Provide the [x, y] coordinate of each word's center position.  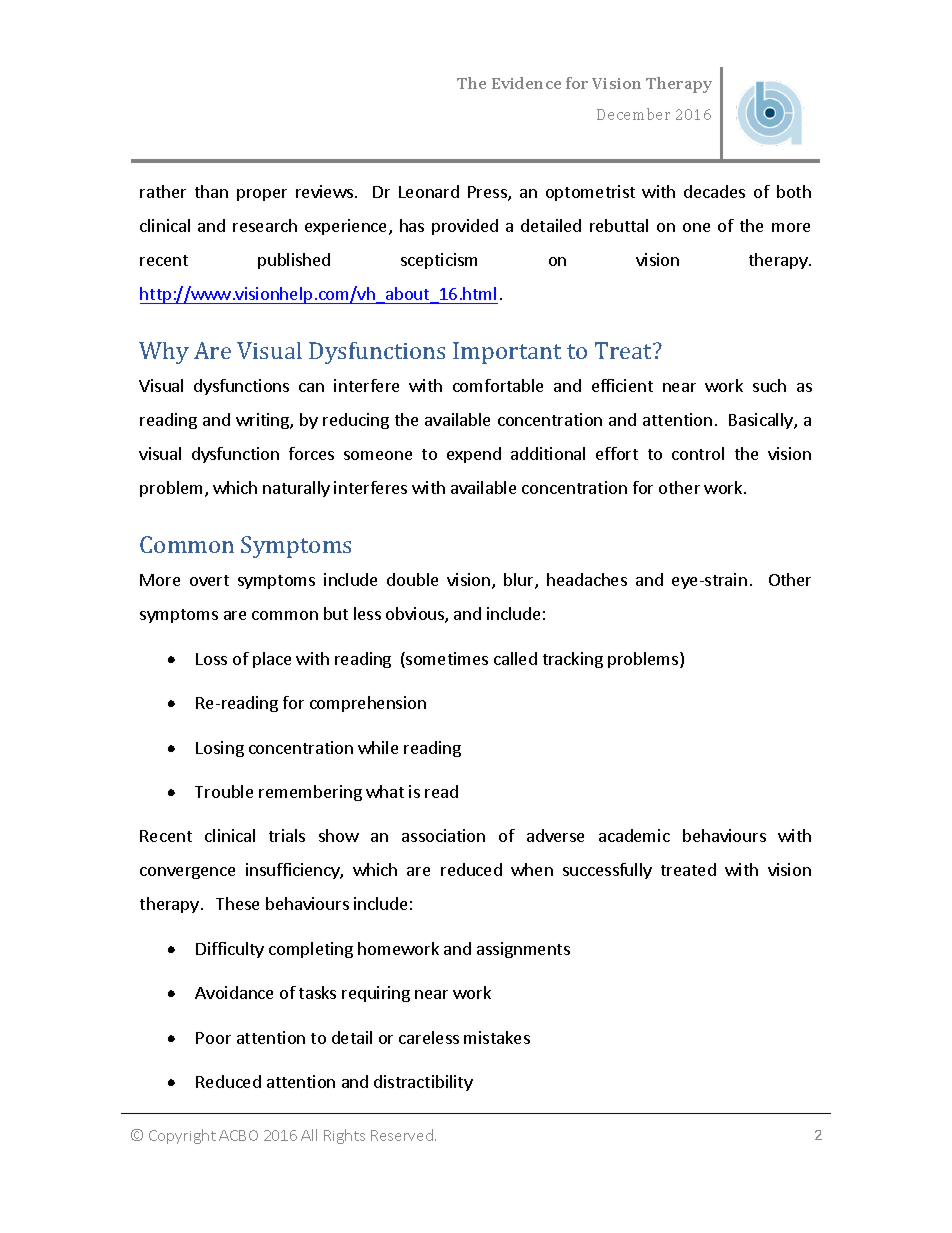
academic [634, 835]
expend [474, 455]
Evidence [526, 83]
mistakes [497, 1037]
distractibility [423, 1083]
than [211, 191]
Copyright [182, 1136]
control [698, 453]
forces [311, 453]
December [633, 114]
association [443, 835]
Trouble [224, 791]
